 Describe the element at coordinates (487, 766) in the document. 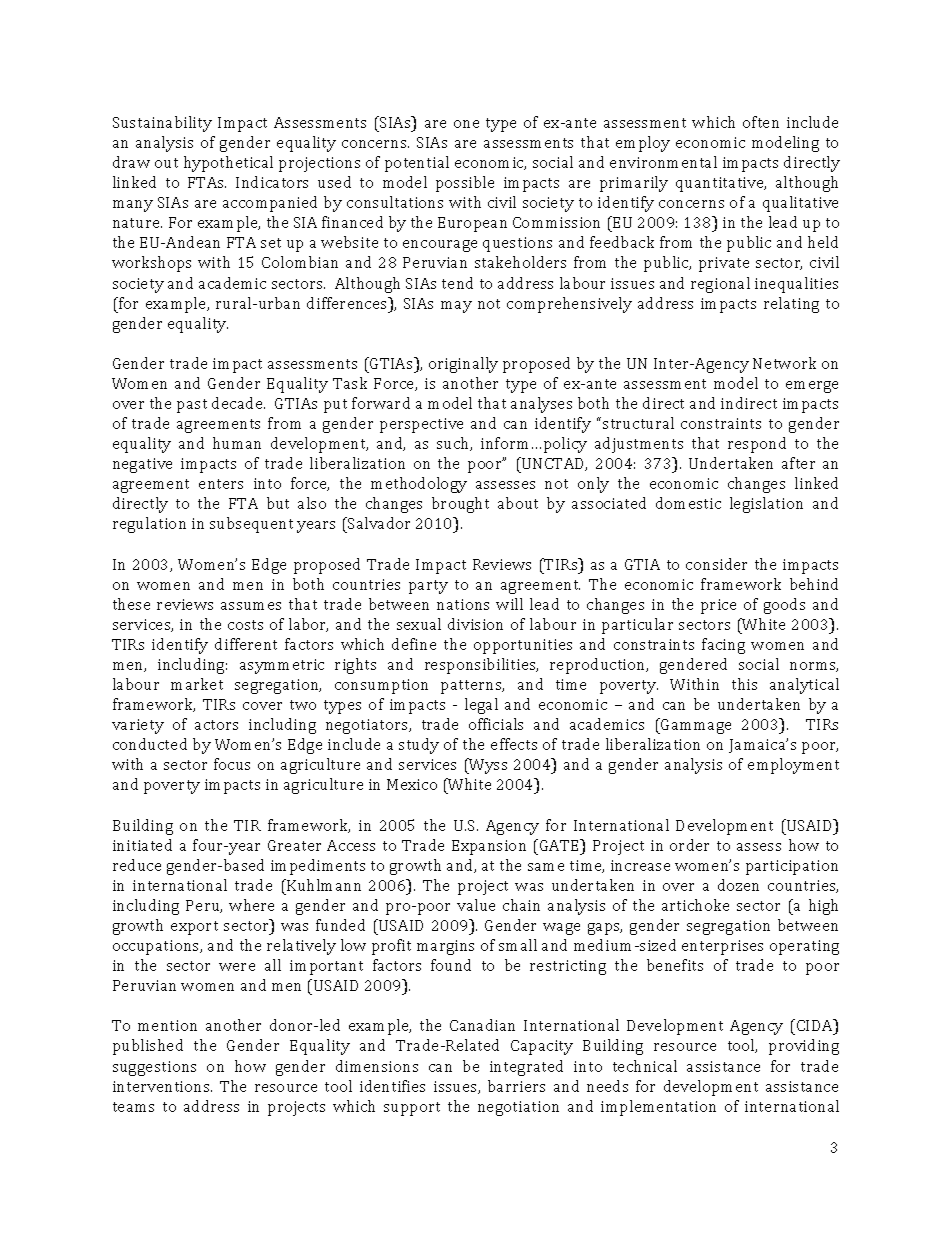

I see `Wyss` at that location.
